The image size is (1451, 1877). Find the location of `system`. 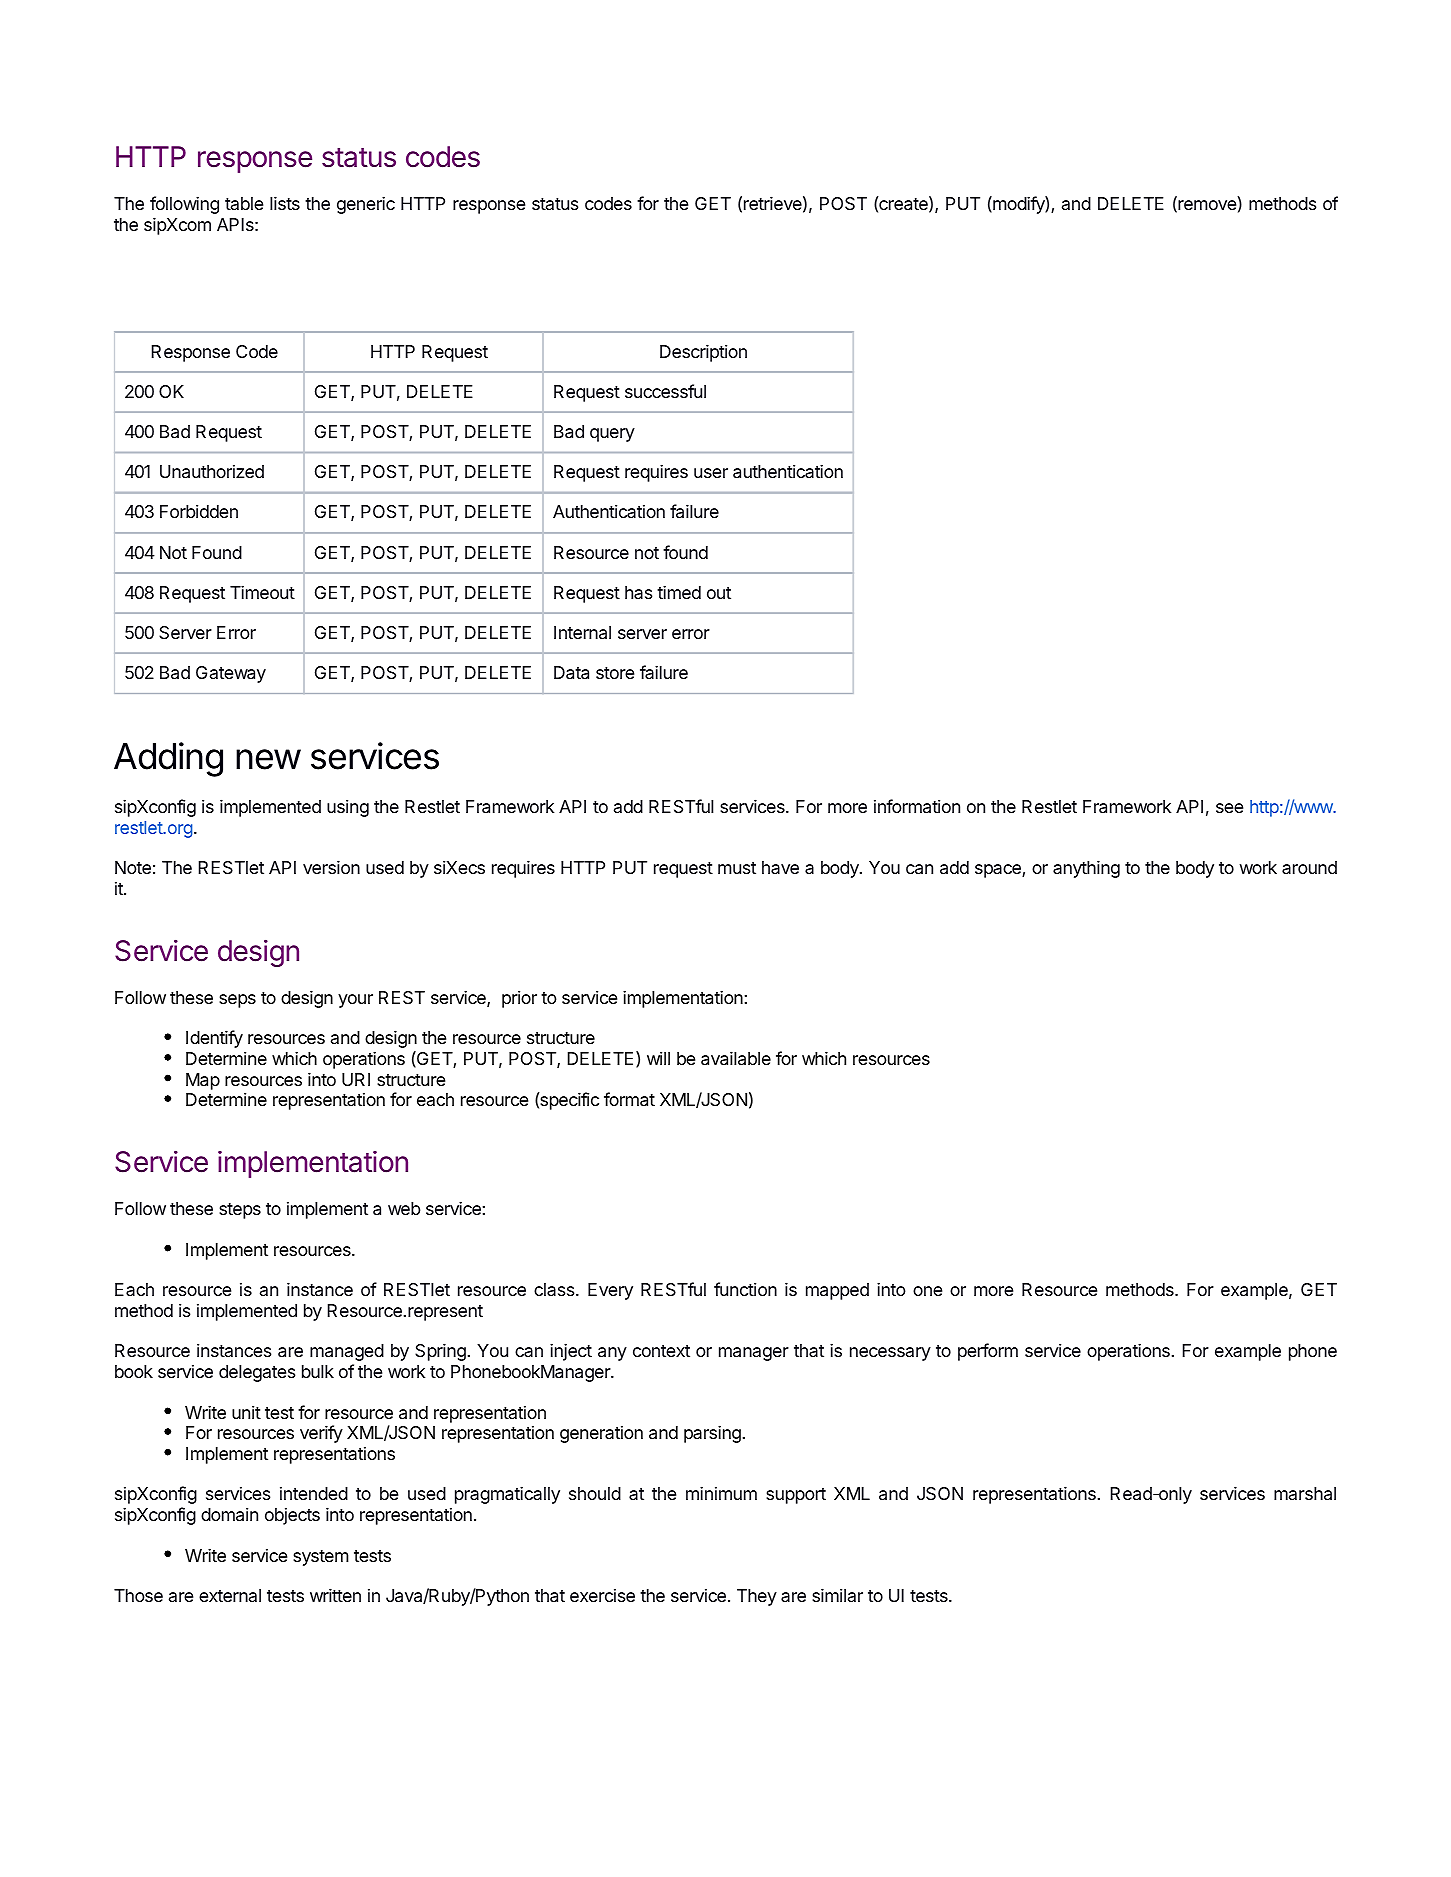

system is located at coordinates (321, 1558).
